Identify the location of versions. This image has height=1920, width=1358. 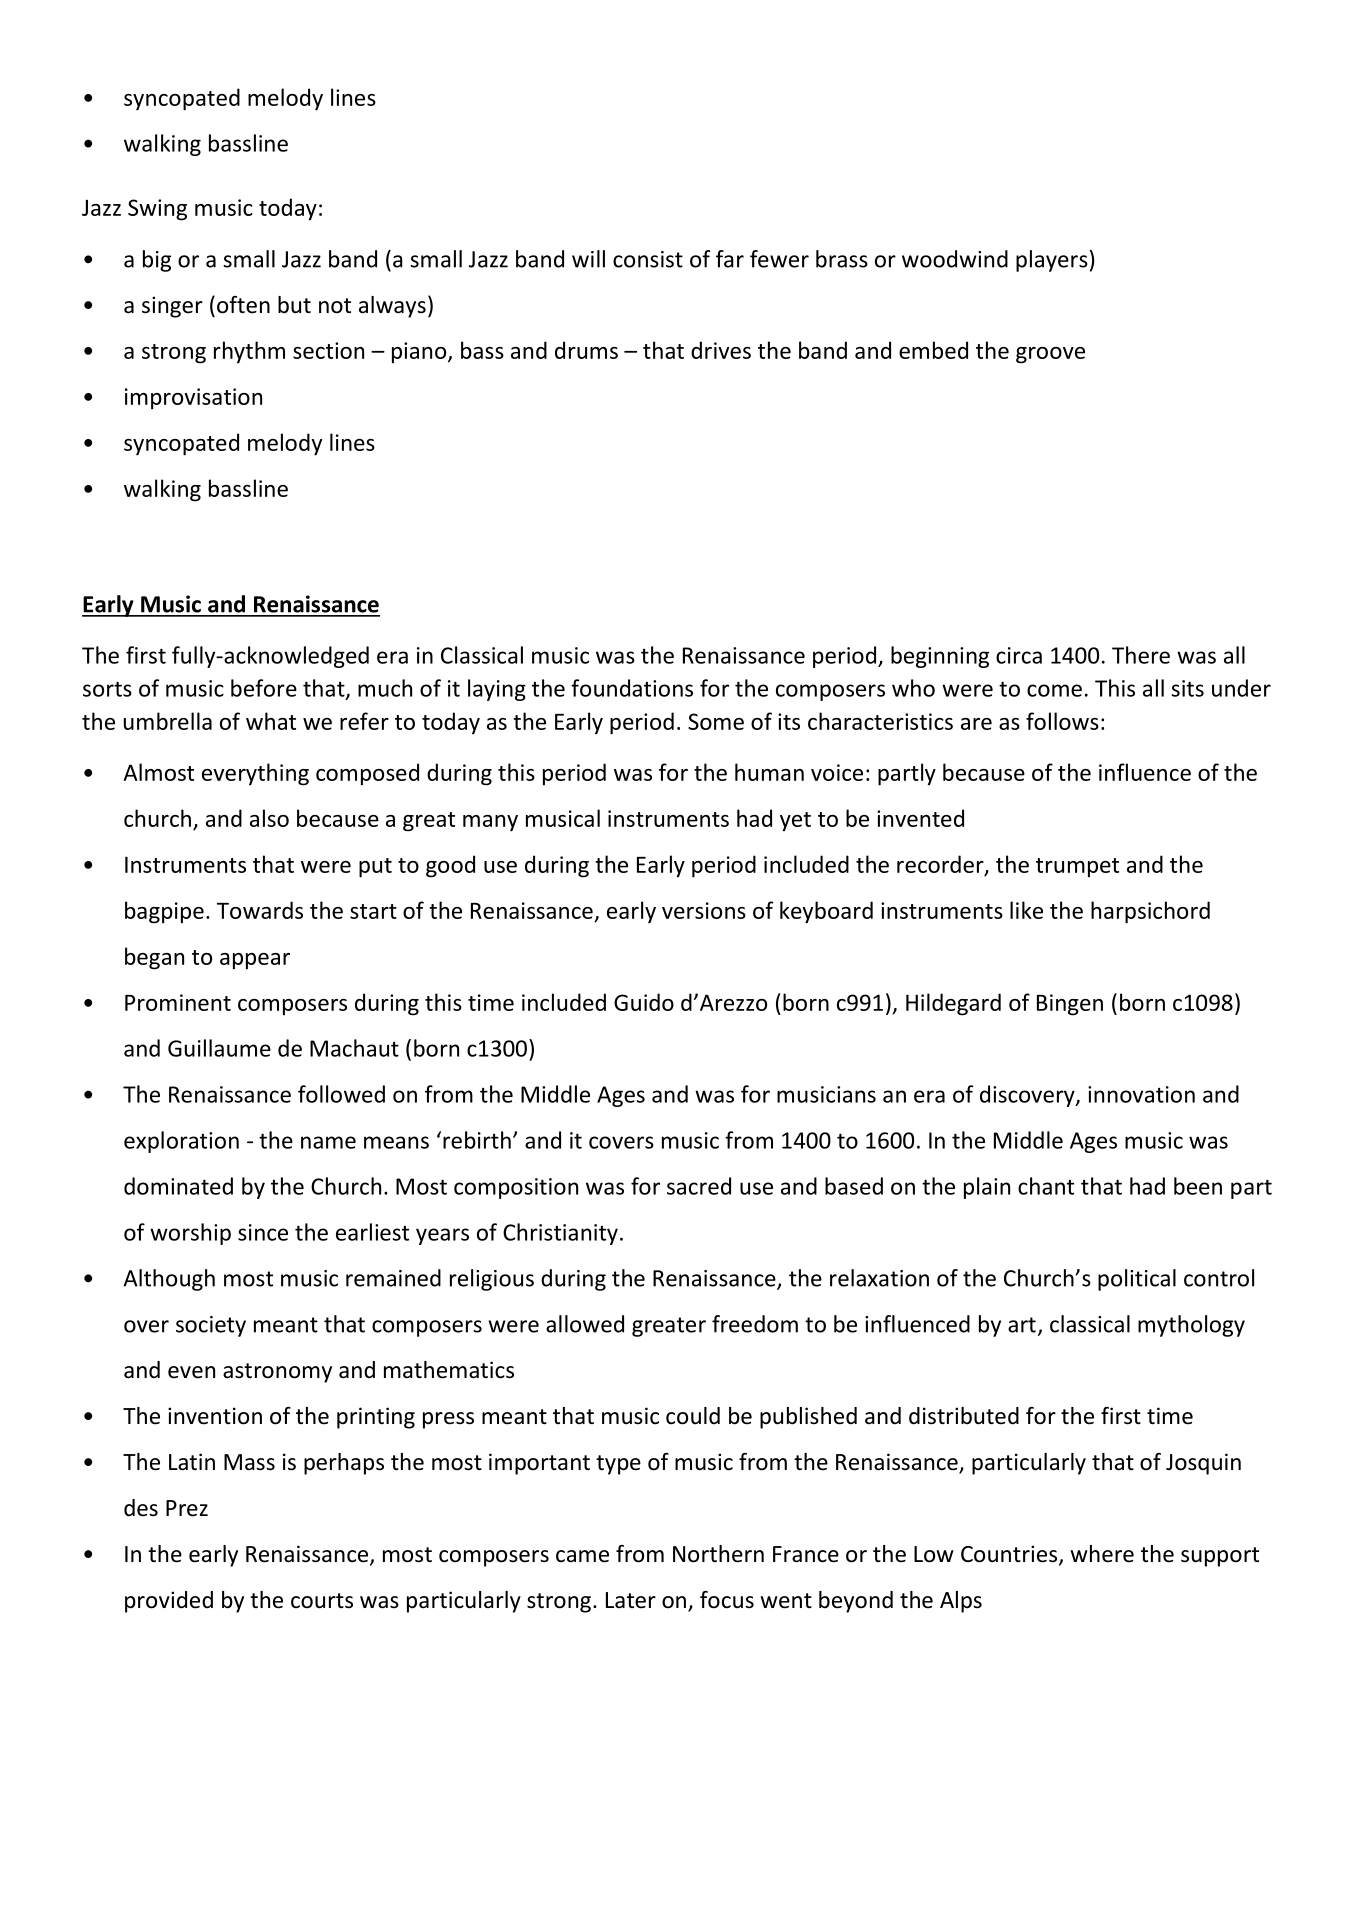
(704, 910).
